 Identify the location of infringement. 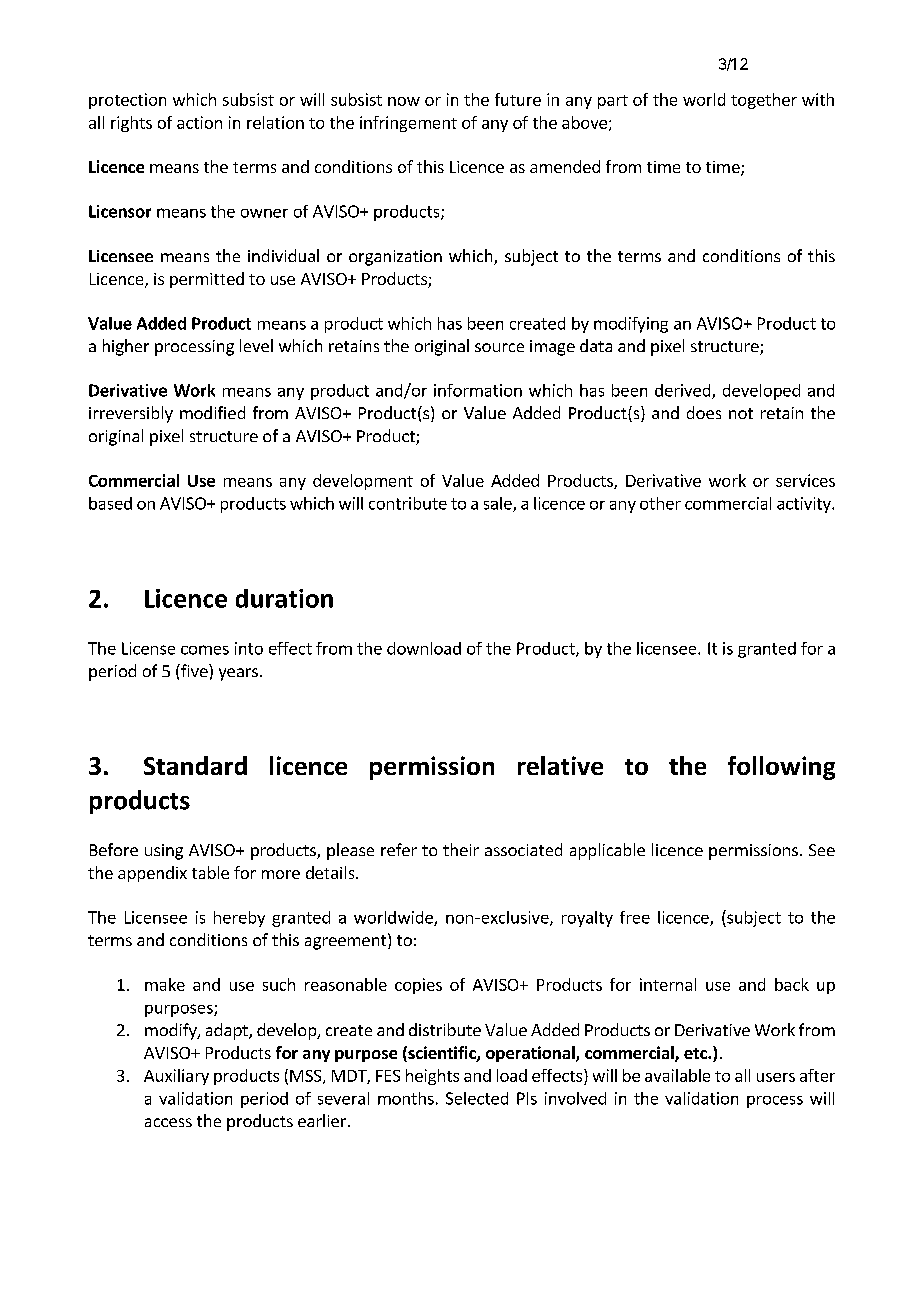
(408, 124).
